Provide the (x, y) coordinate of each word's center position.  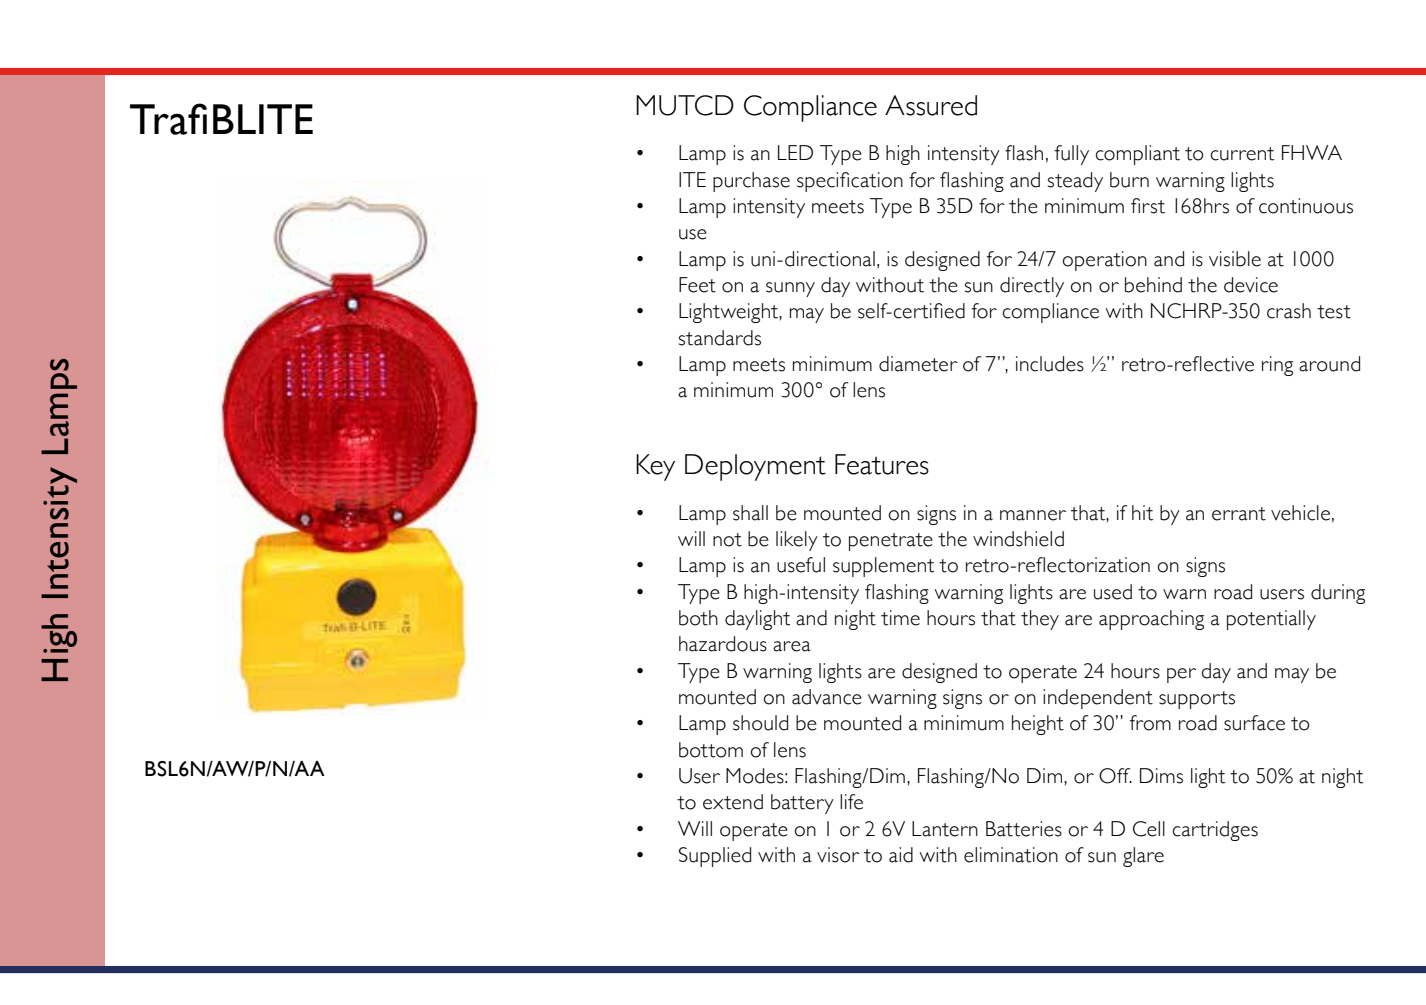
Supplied (715, 857)
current (1242, 154)
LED (795, 152)
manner (1033, 515)
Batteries (1024, 829)
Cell (1149, 829)
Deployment (755, 467)
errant (1239, 514)
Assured (931, 105)
